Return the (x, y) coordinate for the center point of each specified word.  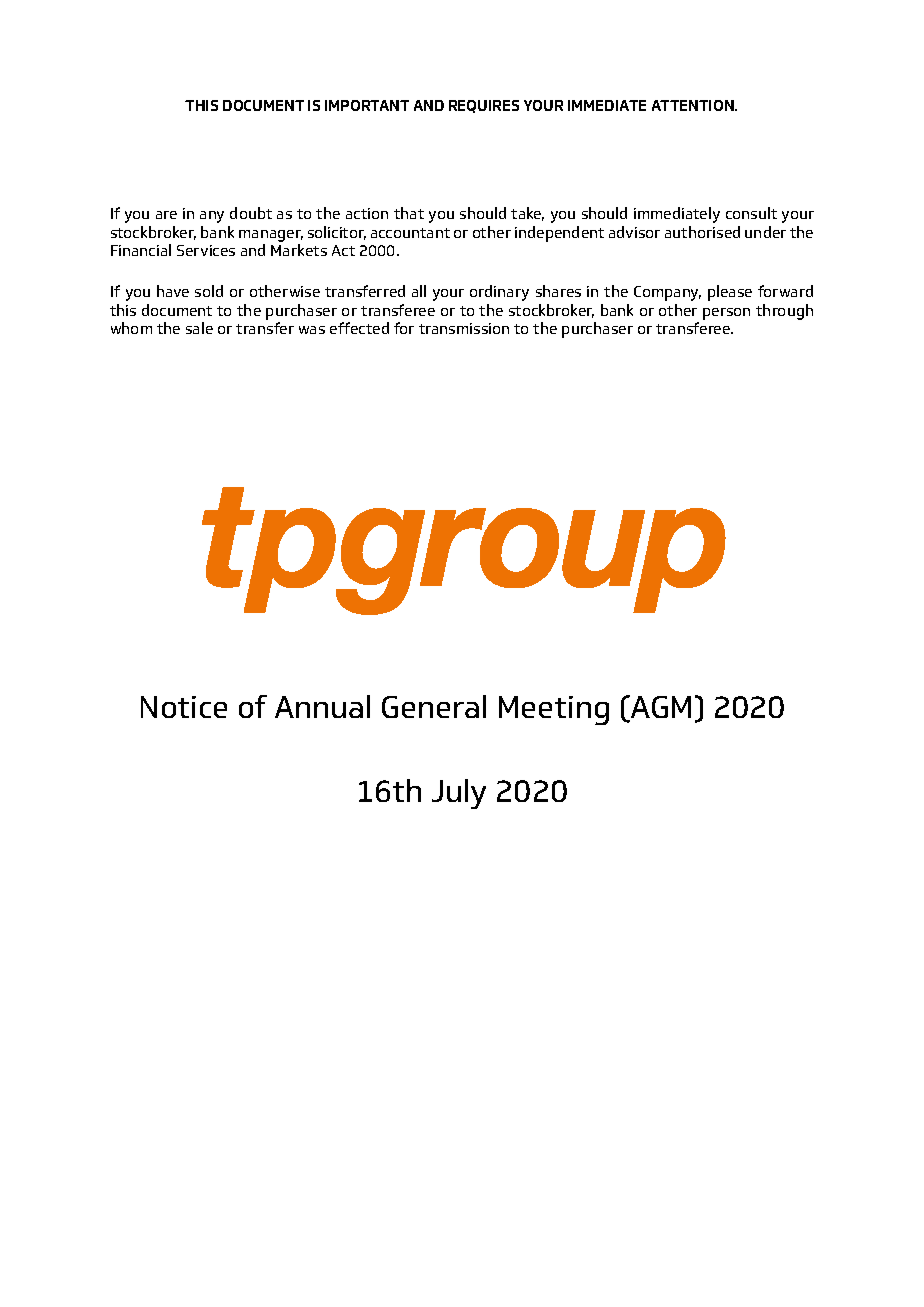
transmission (464, 328)
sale (199, 328)
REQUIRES (484, 106)
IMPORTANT (367, 105)
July (459, 794)
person (726, 314)
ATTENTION (694, 105)
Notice (184, 707)
